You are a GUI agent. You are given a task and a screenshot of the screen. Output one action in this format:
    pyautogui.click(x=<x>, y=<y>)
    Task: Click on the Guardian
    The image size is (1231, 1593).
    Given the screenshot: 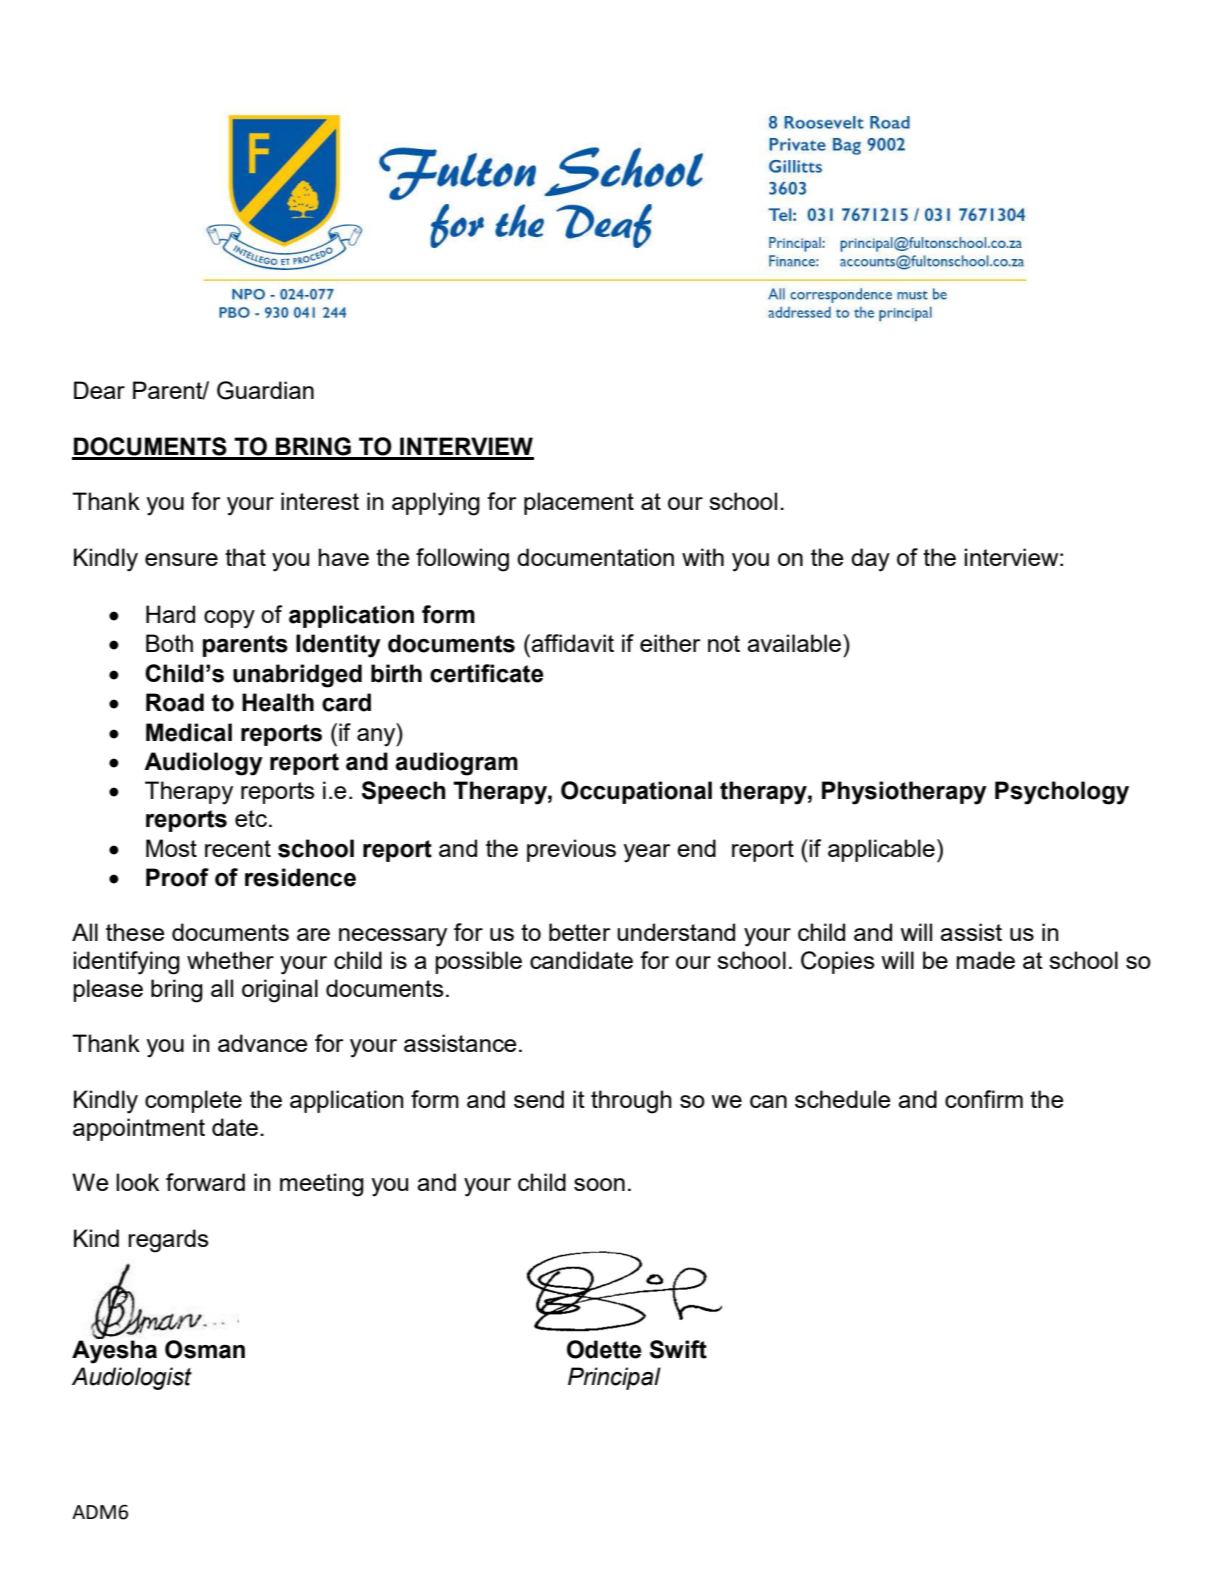 What is the action you would take?
    pyautogui.click(x=265, y=390)
